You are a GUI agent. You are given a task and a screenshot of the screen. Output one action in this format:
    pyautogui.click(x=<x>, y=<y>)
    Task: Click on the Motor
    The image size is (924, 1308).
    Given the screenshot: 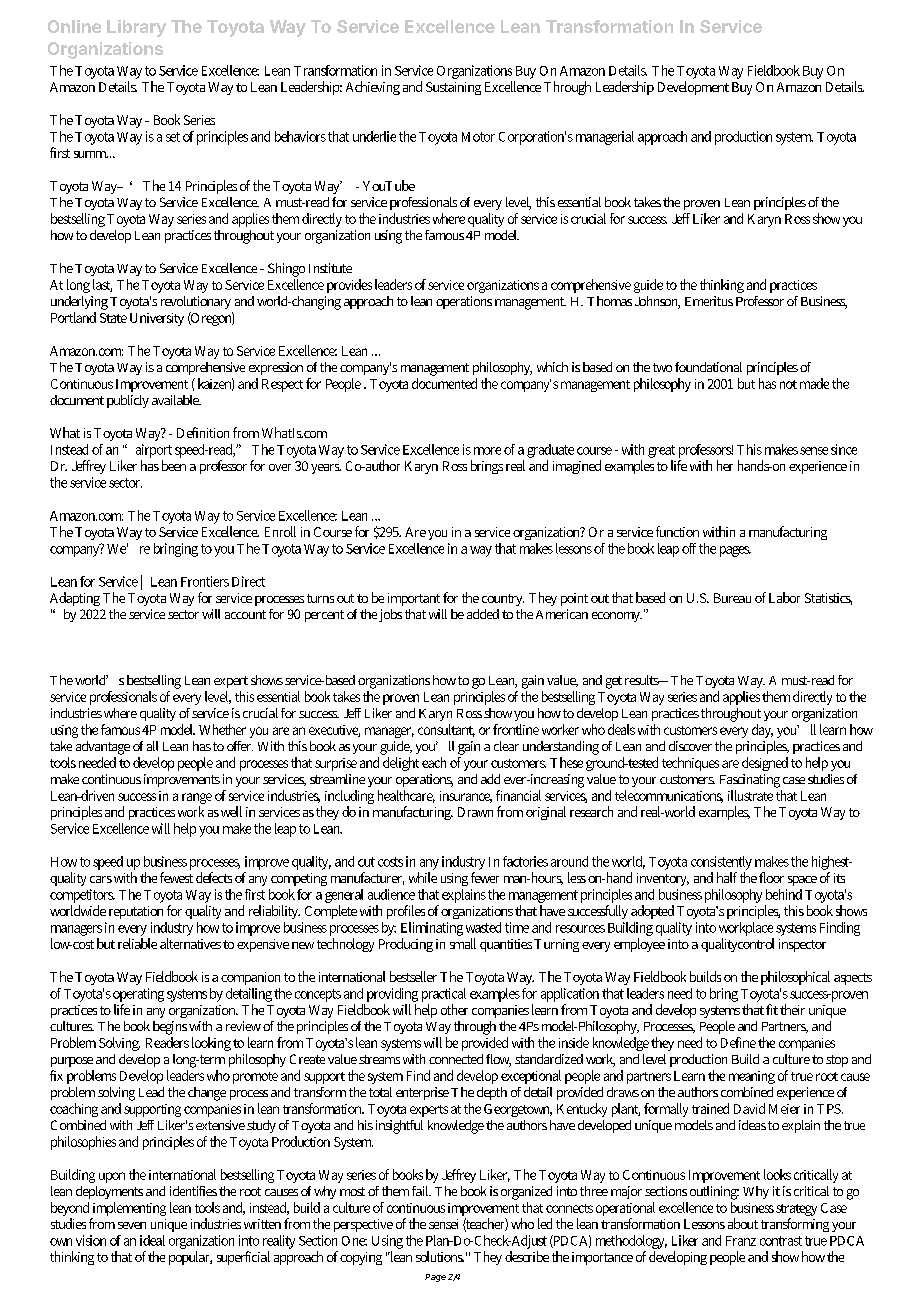 What is the action you would take?
    pyautogui.click(x=478, y=137)
